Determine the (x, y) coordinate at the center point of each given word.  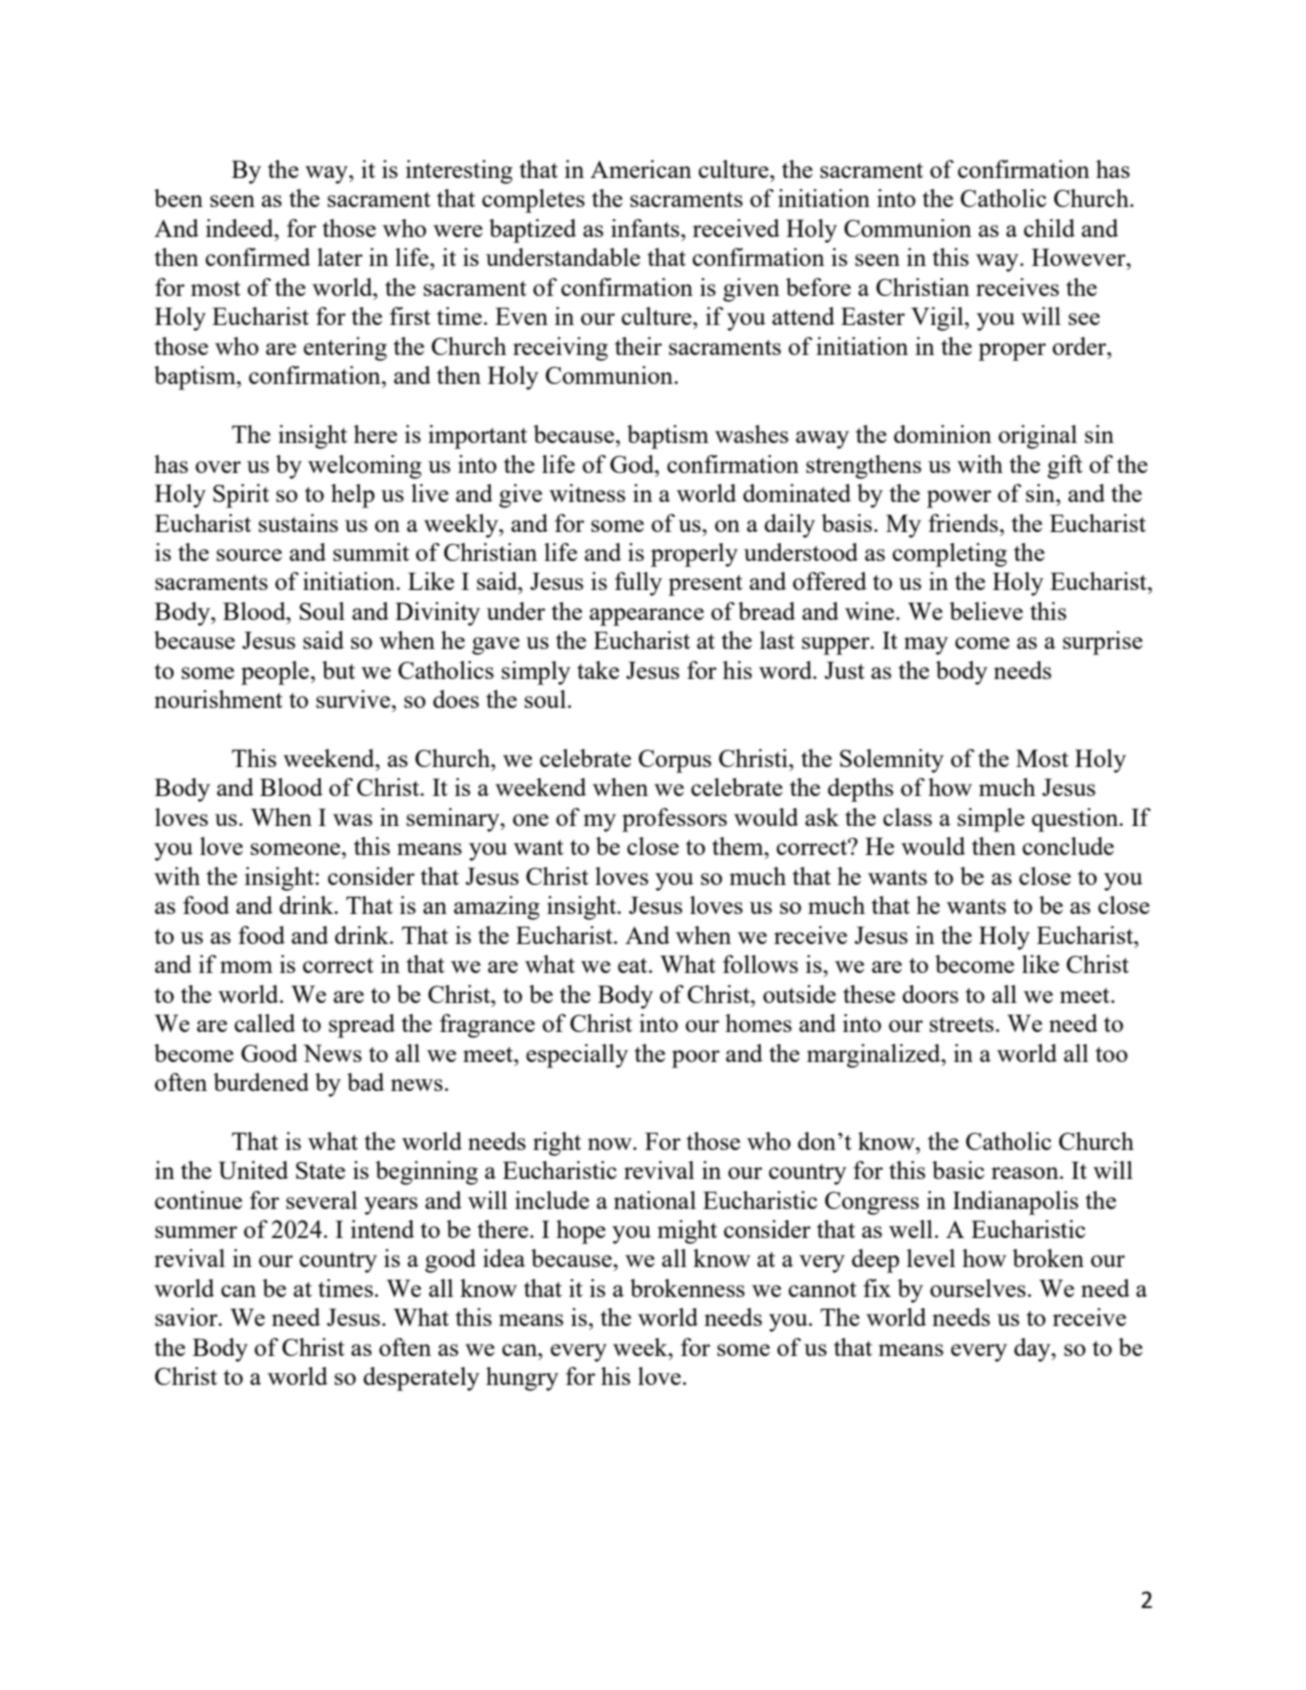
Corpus (675, 761)
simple (991, 820)
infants (646, 228)
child (1049, 228)
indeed (241, 228)
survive (354, 699)
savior (187, 1317)
